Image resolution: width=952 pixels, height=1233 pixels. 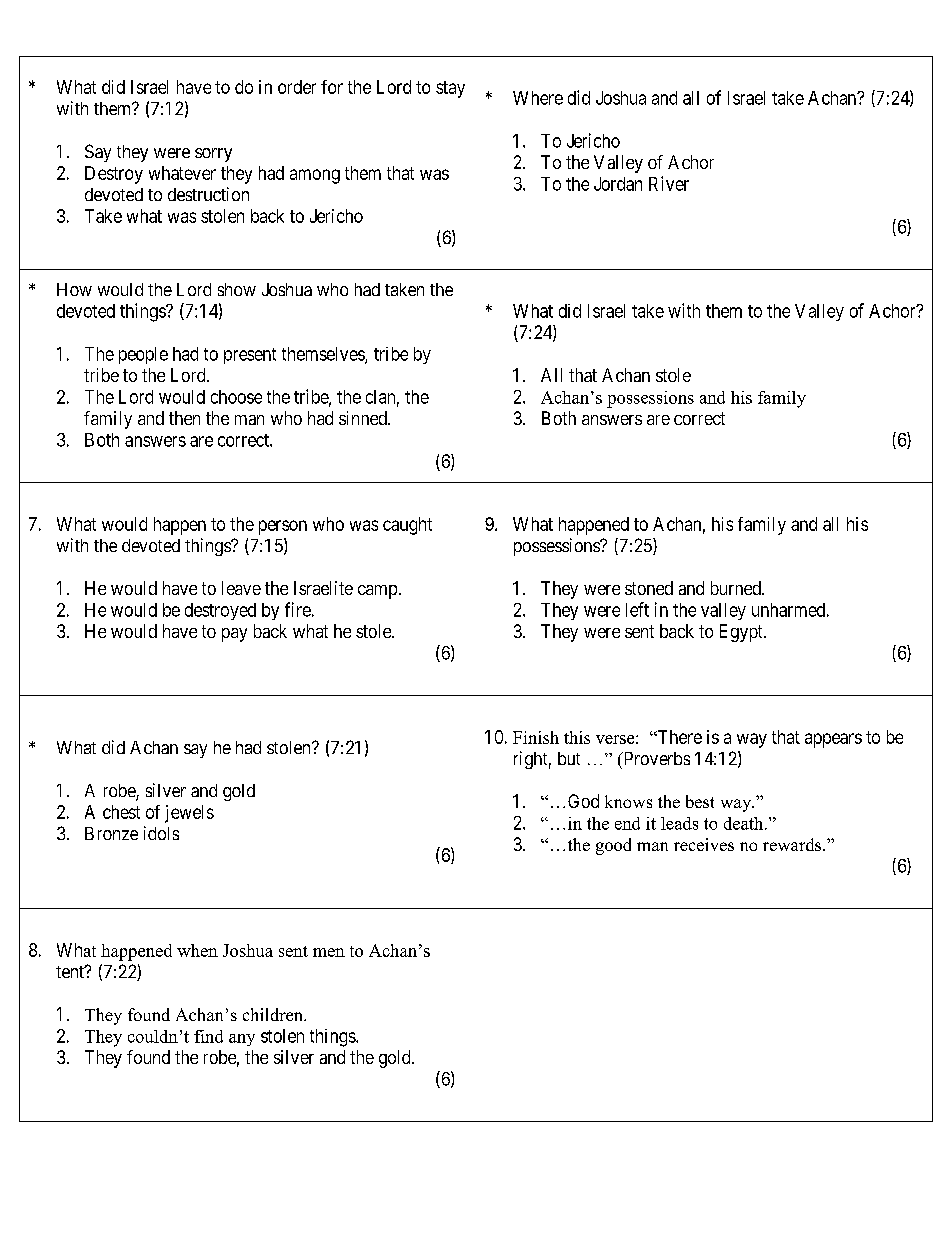 I want to click on sorry, so click(x=213, y=155).
